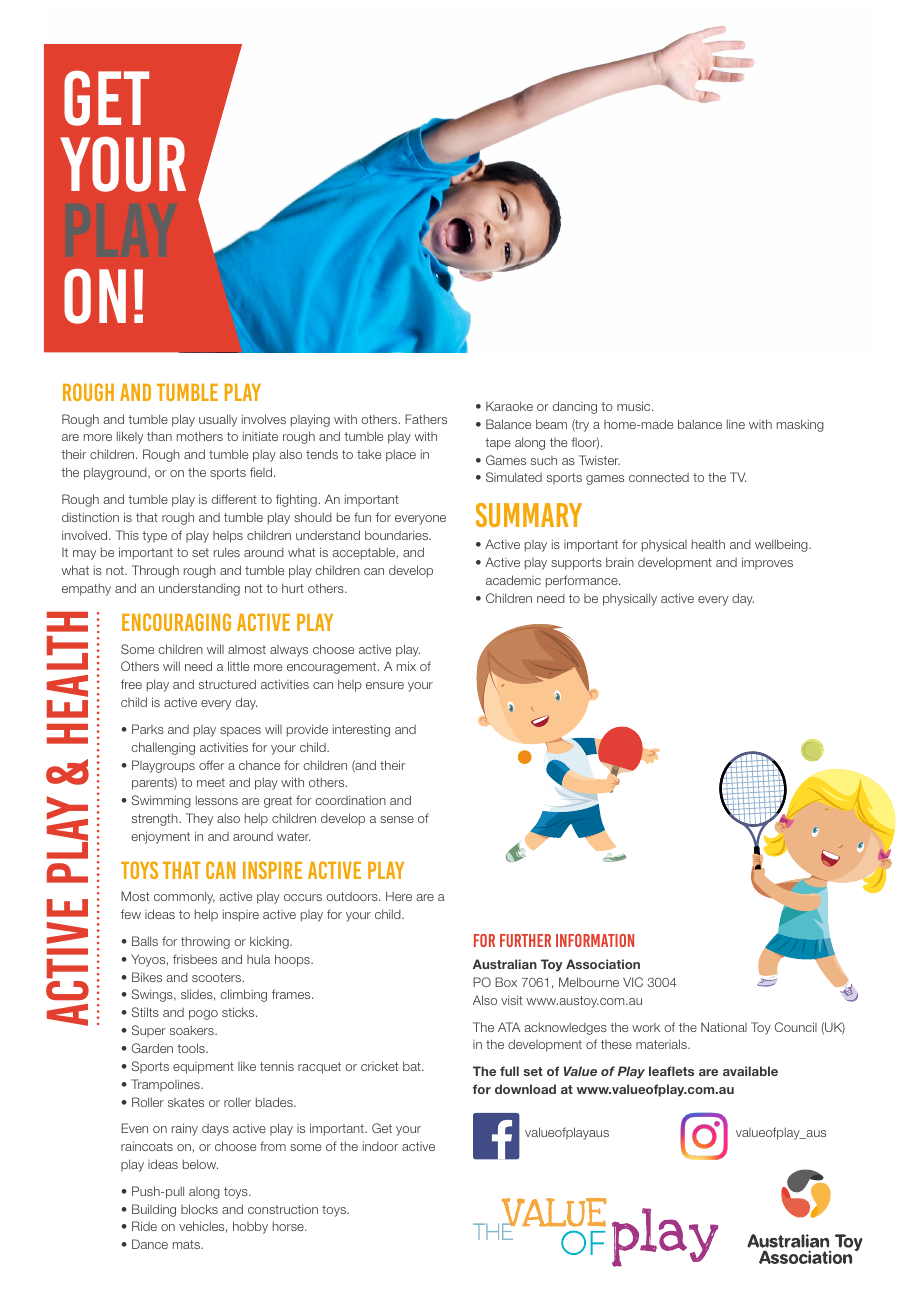  What do you see at coordinates (195, 959) in the screenshot?
I see `frisbees` at bounding box center [195, 959].
